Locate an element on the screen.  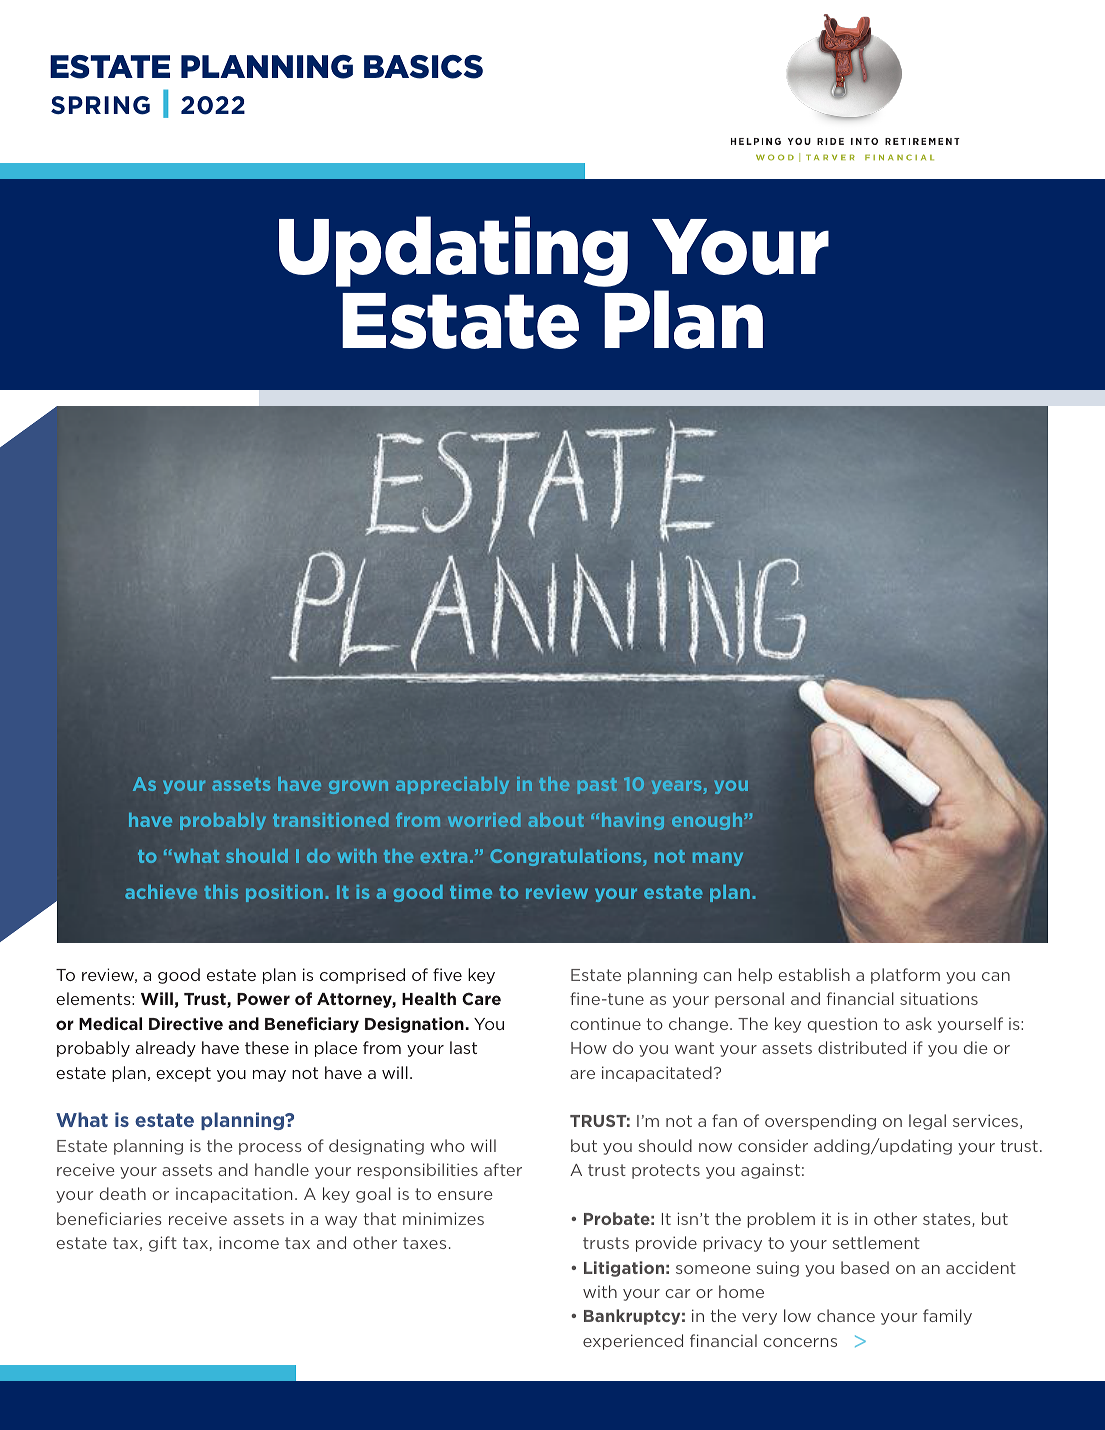
years is located at coordinates (678, 787).
